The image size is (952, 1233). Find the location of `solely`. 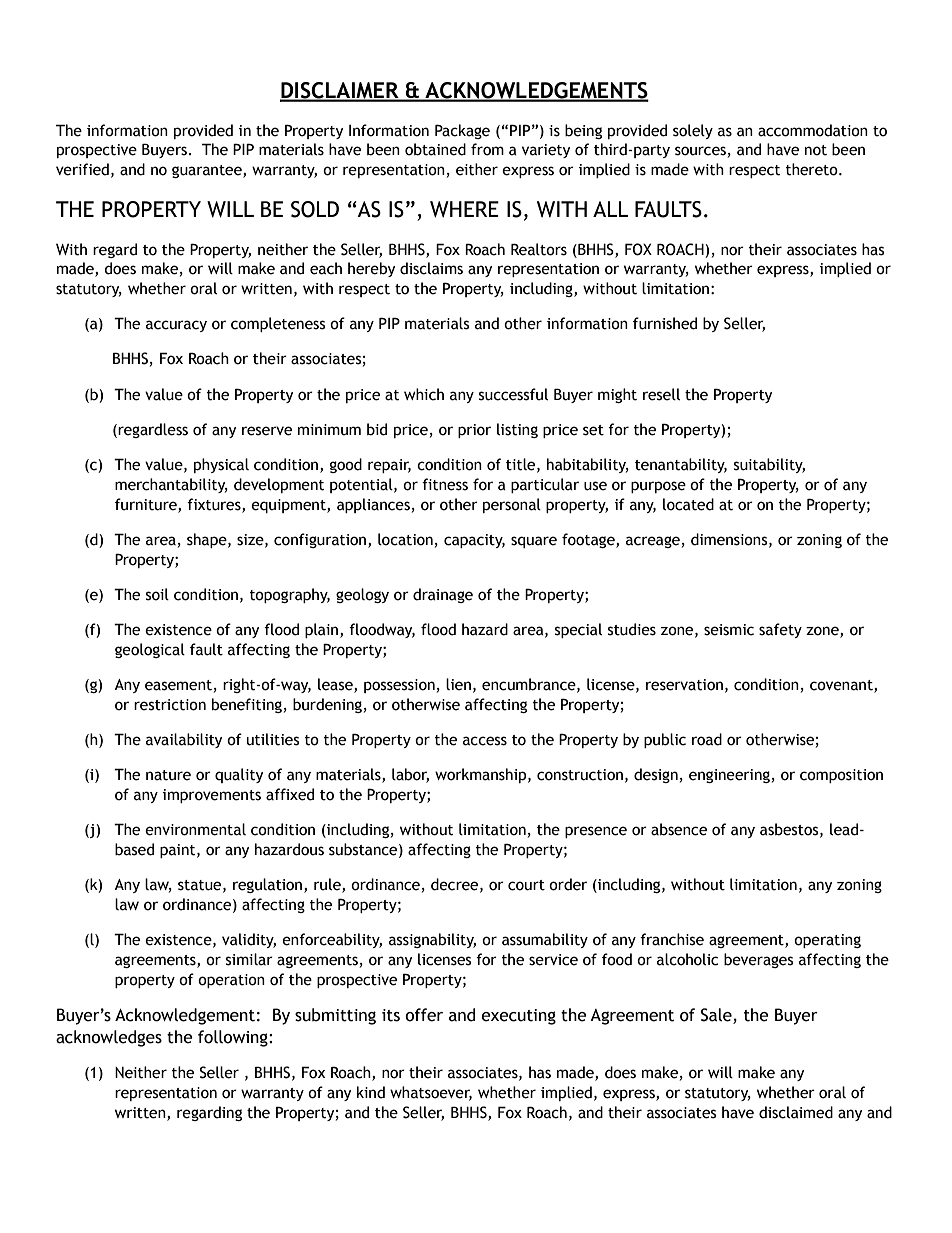

solely is located at coordinates (693, 131).
